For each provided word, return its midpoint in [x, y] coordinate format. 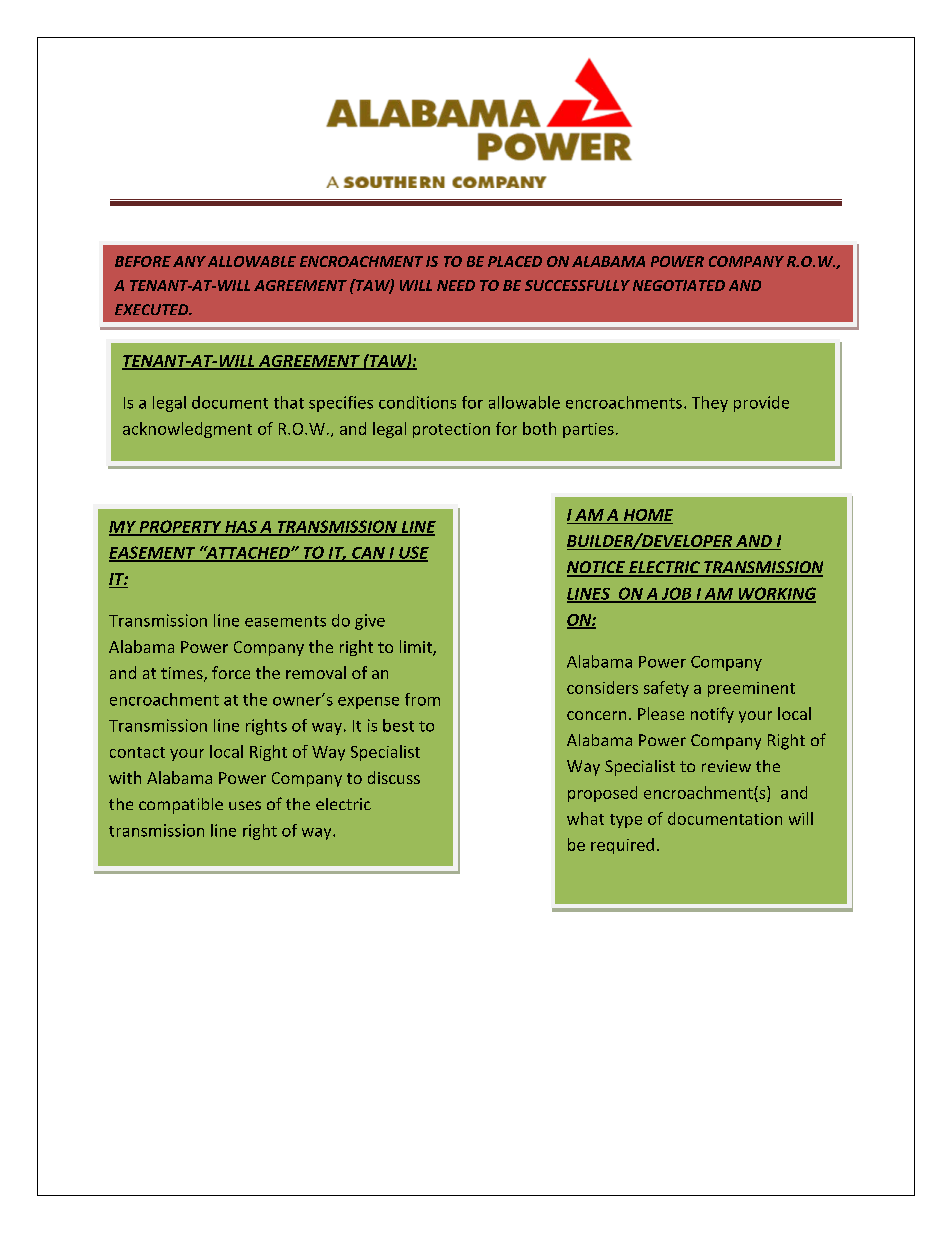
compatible [181, 806]
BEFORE [143, 261]
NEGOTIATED [679, 285]
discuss [394, 777]
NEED [456, 285]
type [626, 821]
